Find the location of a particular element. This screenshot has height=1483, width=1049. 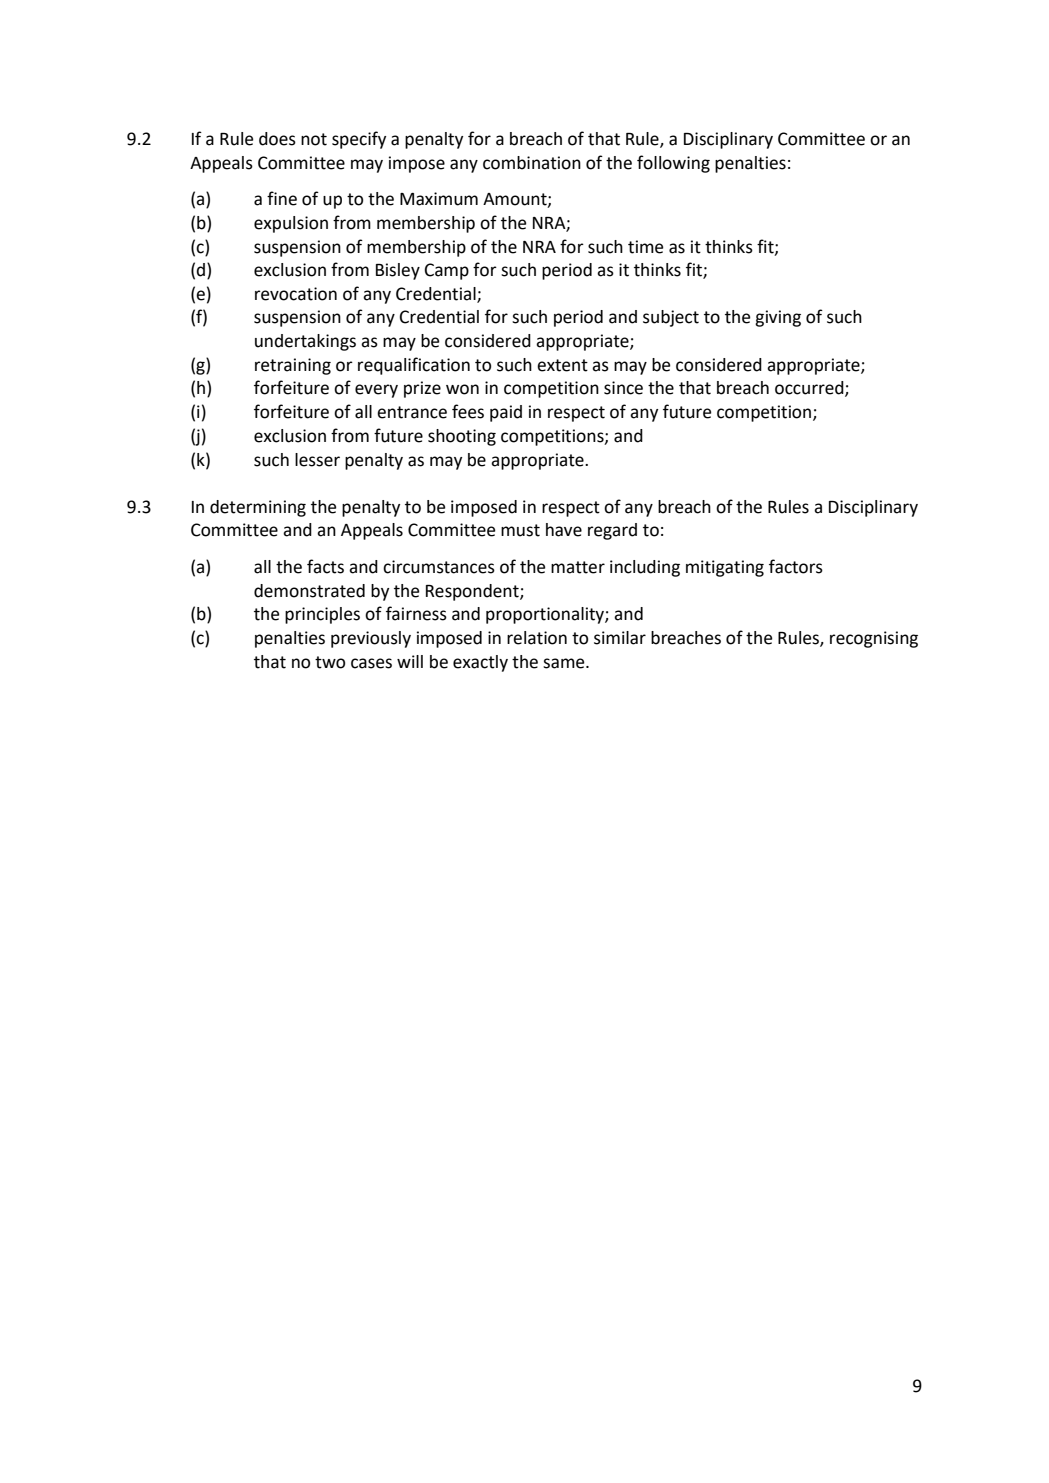

revocation is located at coordinates (296, 294).
